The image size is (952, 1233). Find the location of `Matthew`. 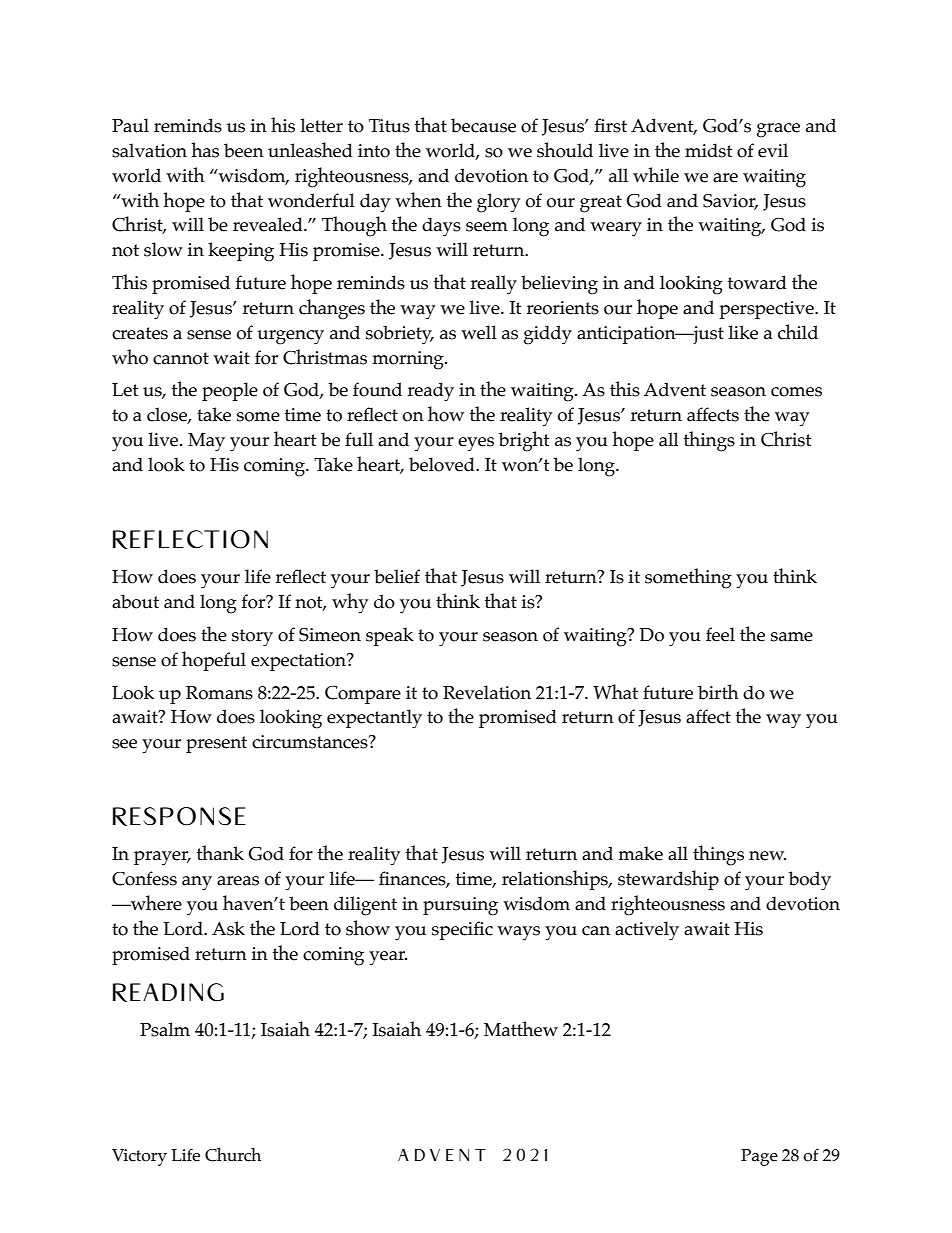

Matthew is located at coordinates (521, 1029).
